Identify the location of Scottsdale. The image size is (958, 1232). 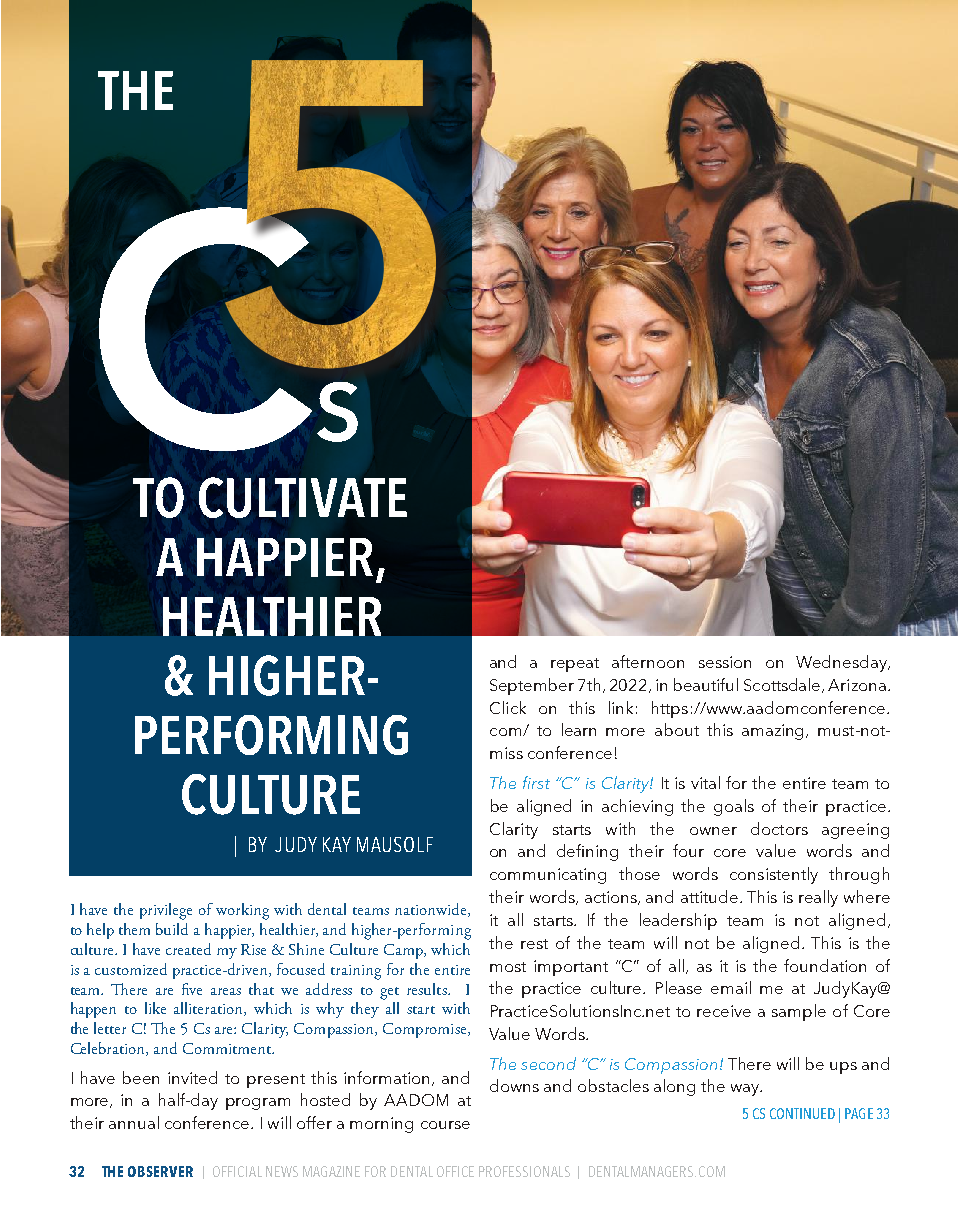
(783, 685).
